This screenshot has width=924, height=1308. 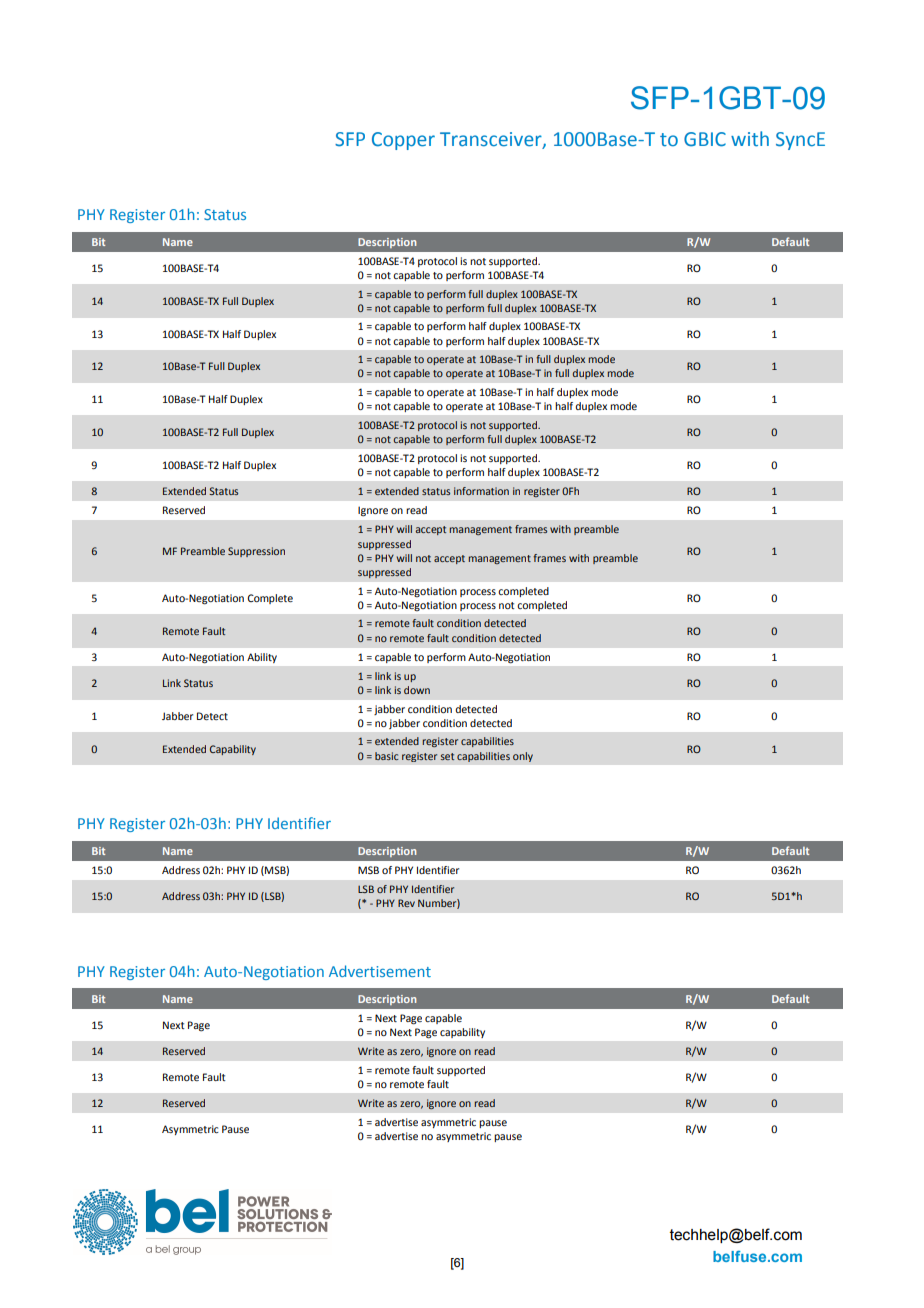 I want to click on Suppression, so click(x=256, y=552).
